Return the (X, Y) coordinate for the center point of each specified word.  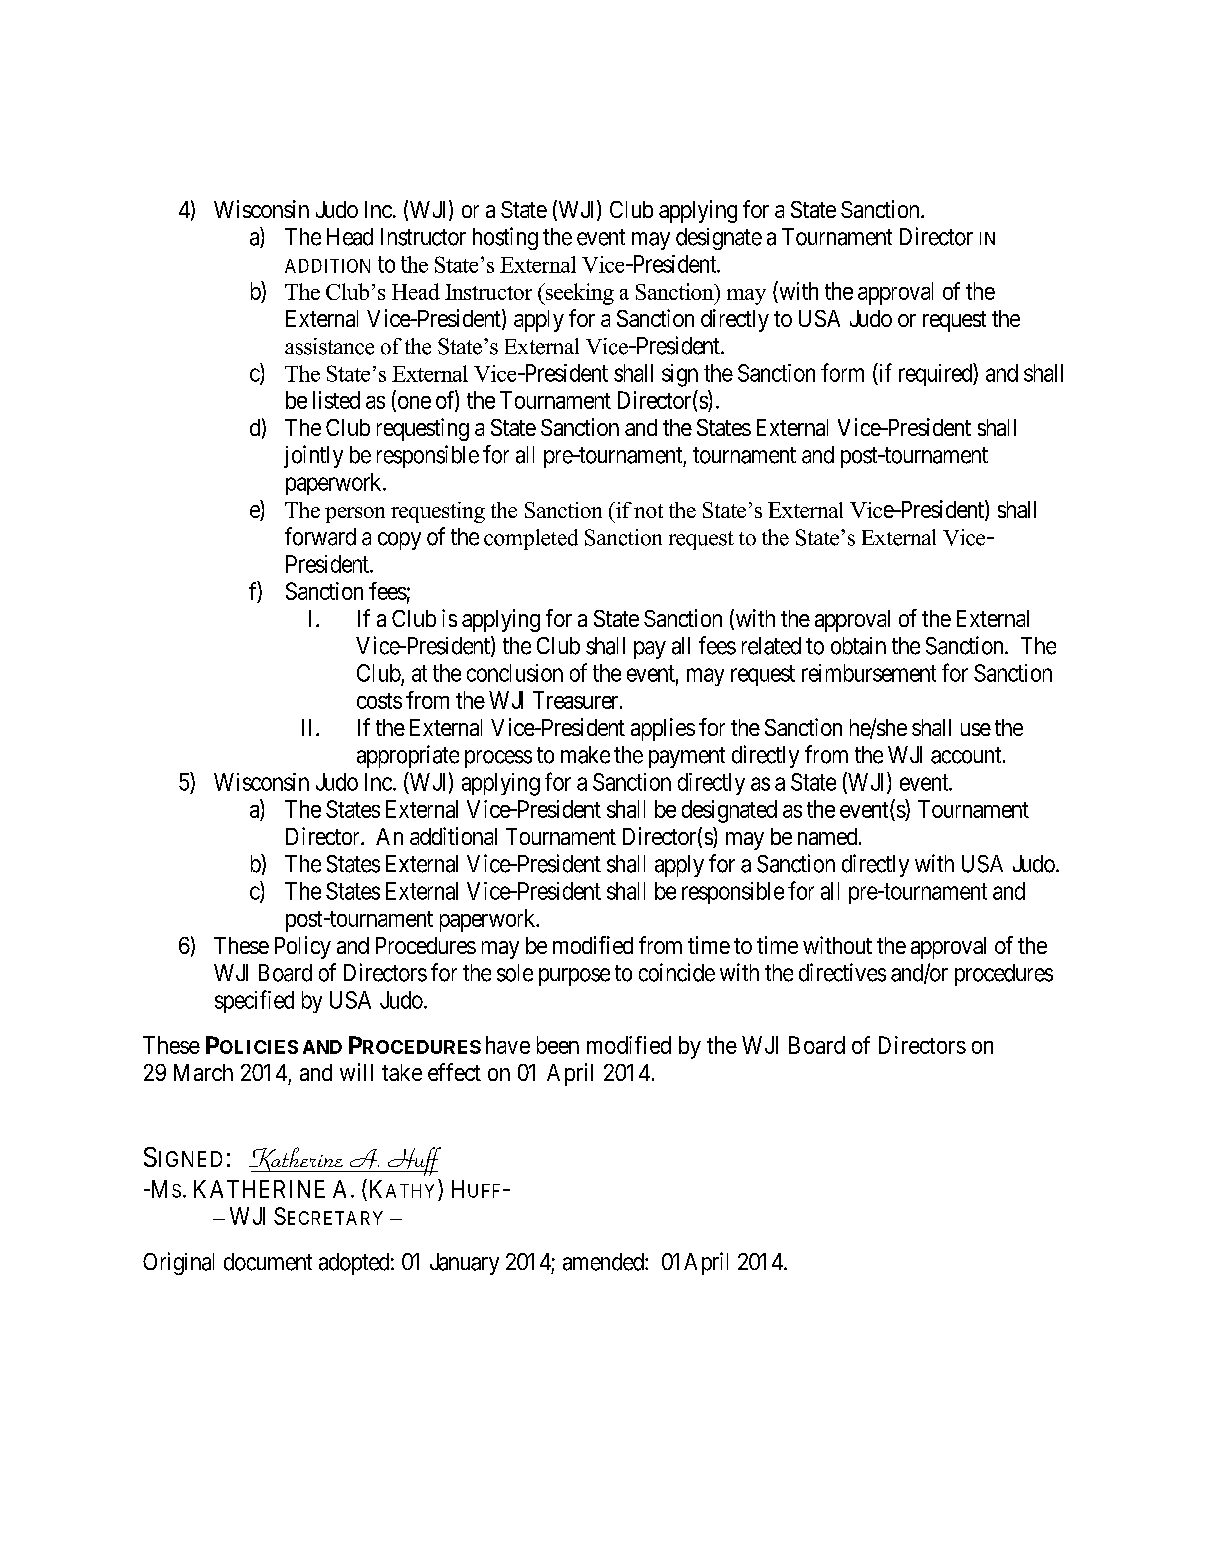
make (585, 755)
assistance (329, 346)
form (842, 372)
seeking (578, 294)
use (976, 729)
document (268, 1262)
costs (379, 701)
